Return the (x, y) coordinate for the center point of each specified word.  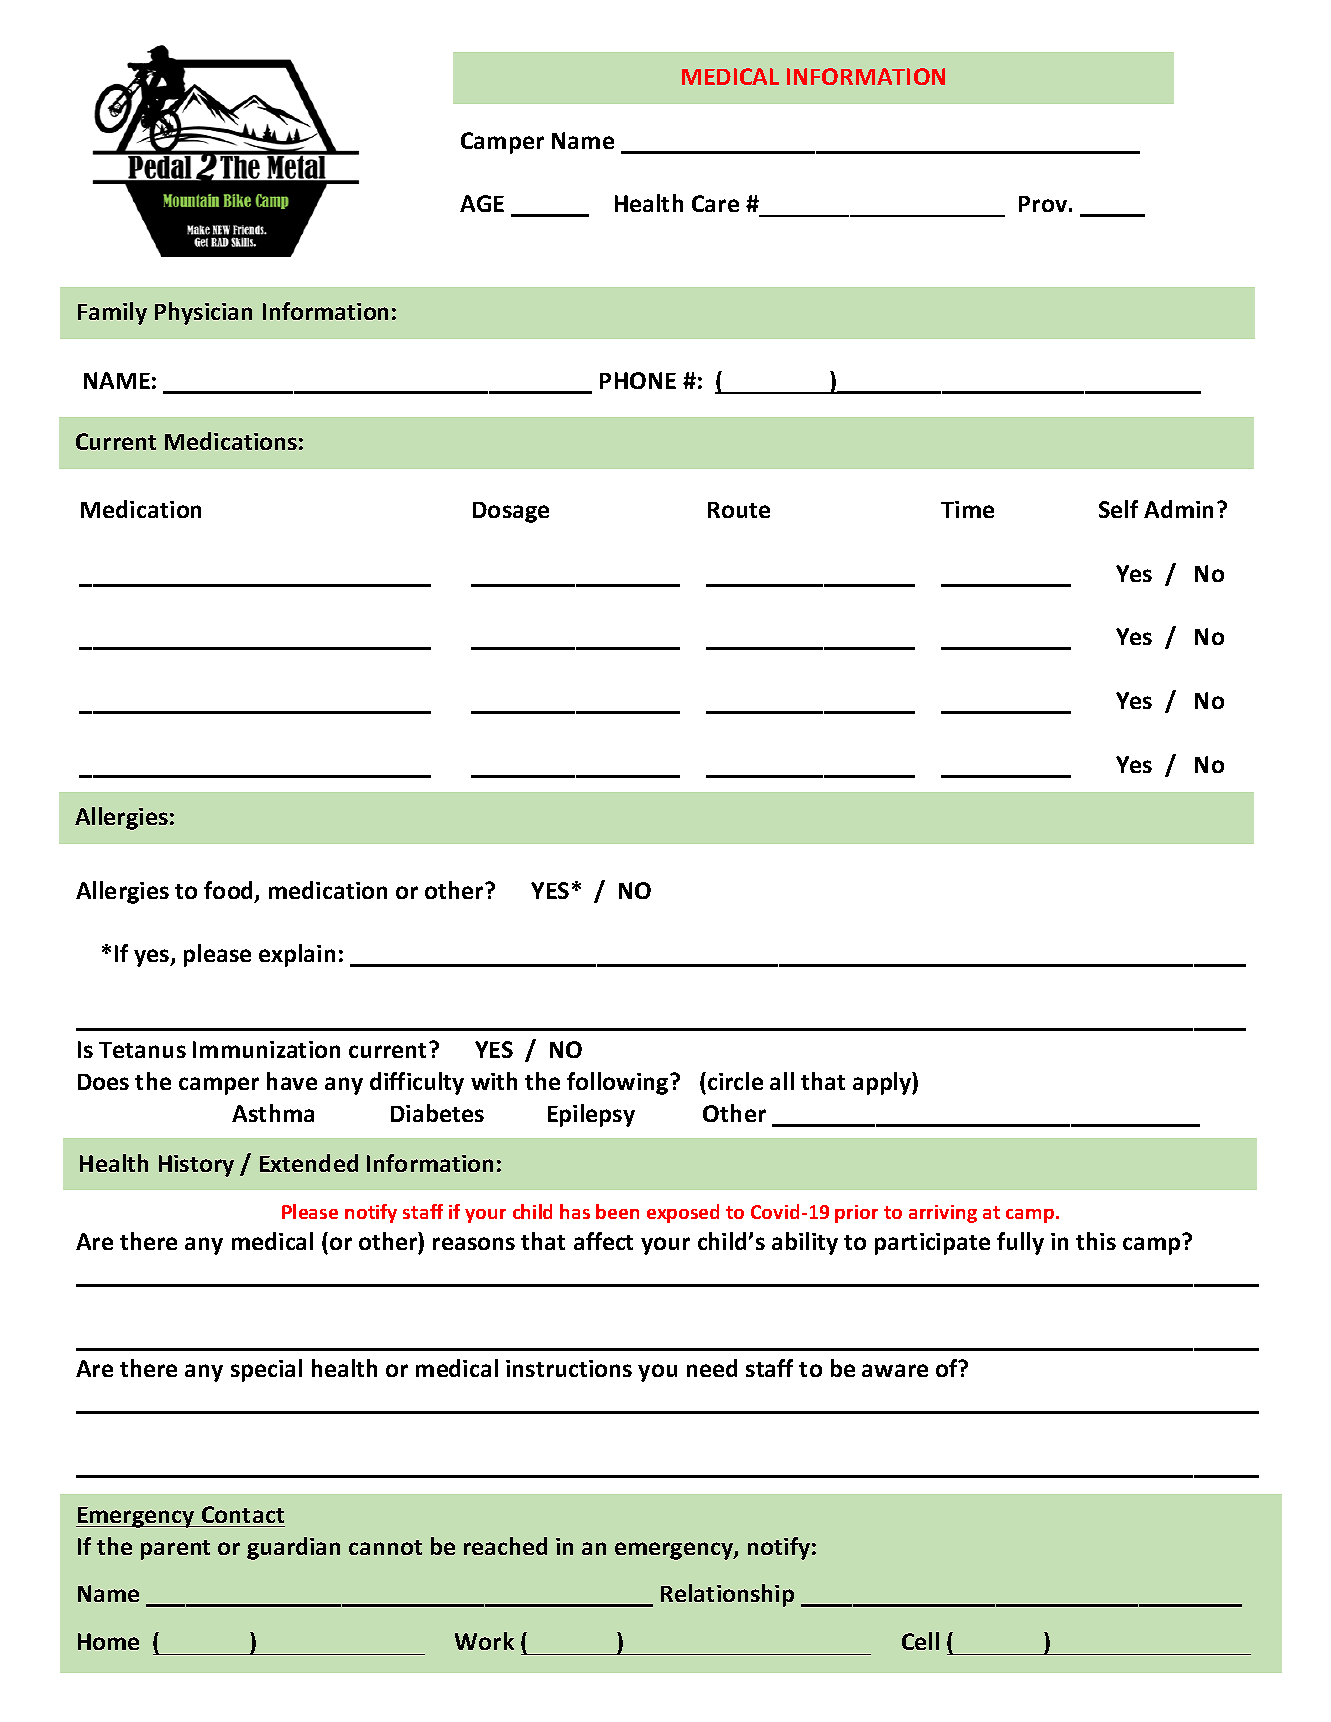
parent (175, 1550)
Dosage (511, 512)
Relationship (727, 1595)
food (230, 891)
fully (1020, 1243)
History (196, 1166)
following (619, 1083)
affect (603, 1241)
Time (967, 509)
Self (1118, 509)
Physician (203, 313)
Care (715, 203)
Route (739, 510)
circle (735, 1081)
